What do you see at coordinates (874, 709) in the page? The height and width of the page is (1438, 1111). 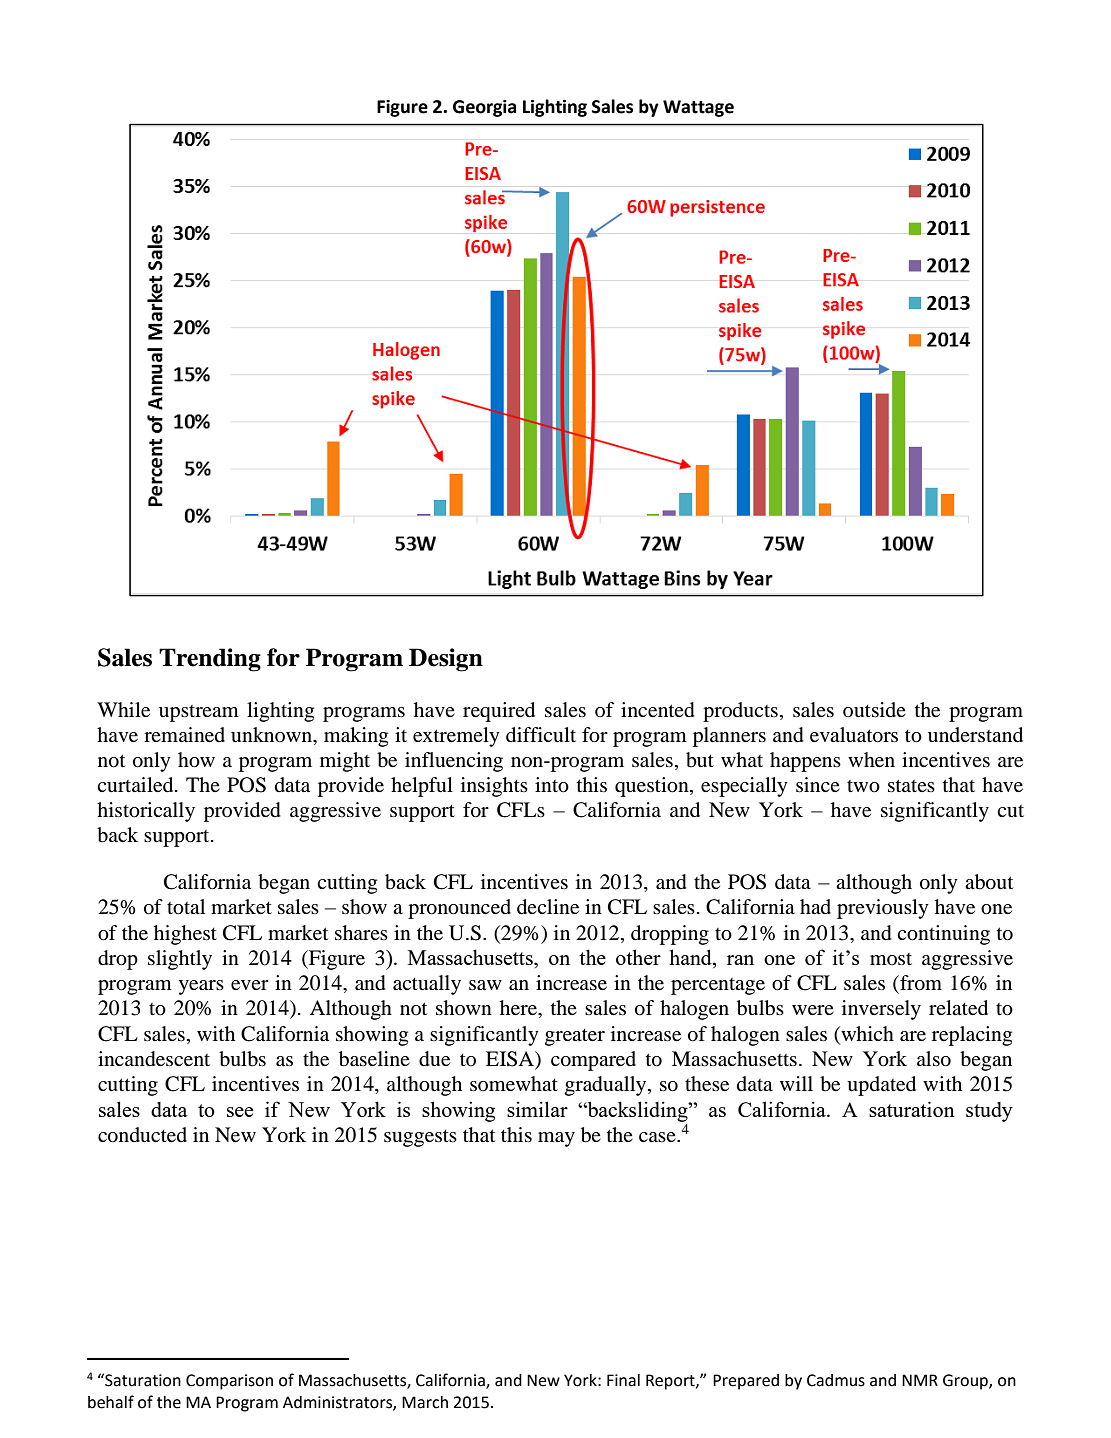 I see `outside` at bounding box center [874, 709].
